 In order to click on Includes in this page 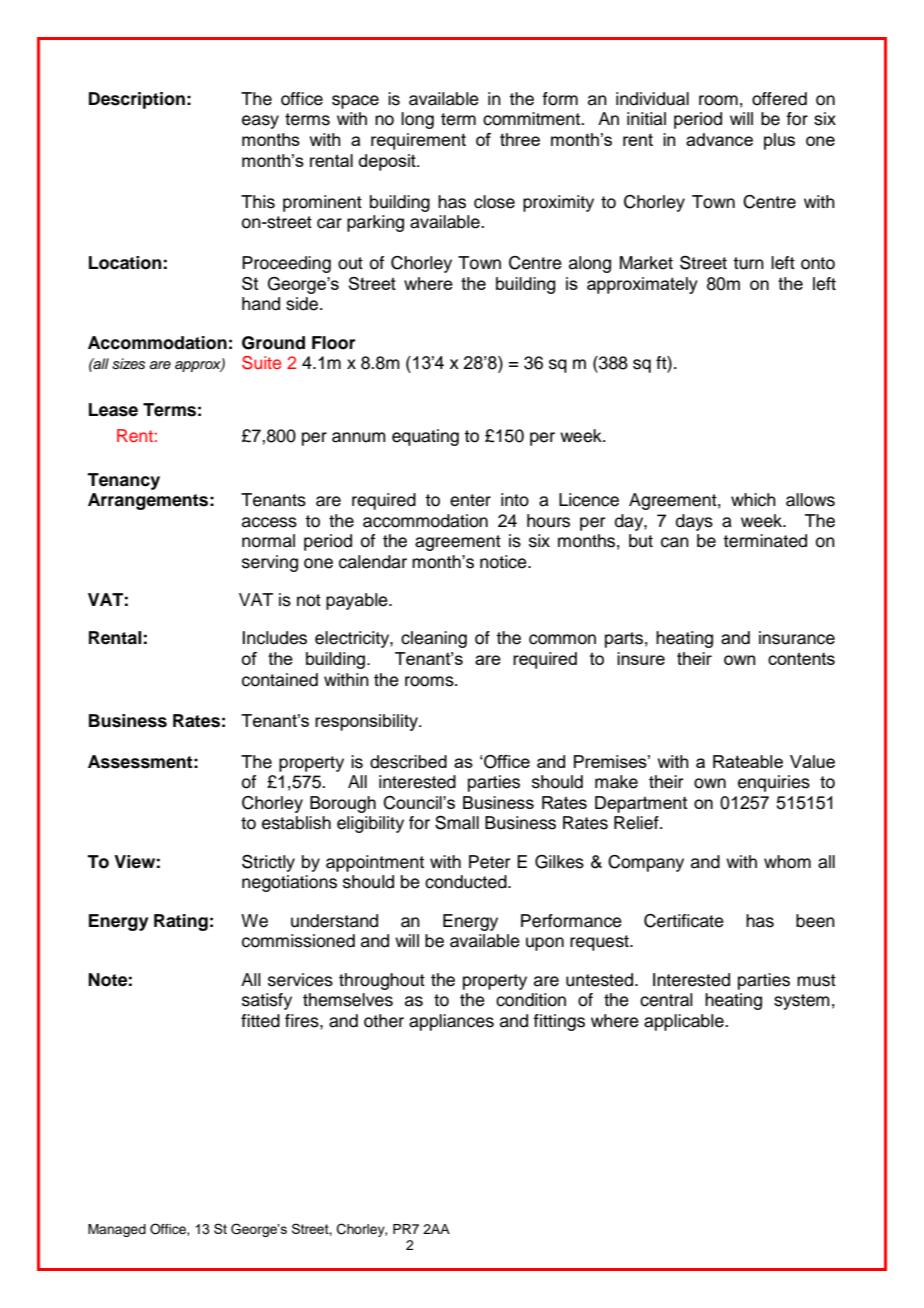, I will do `click(275, 638)`.
